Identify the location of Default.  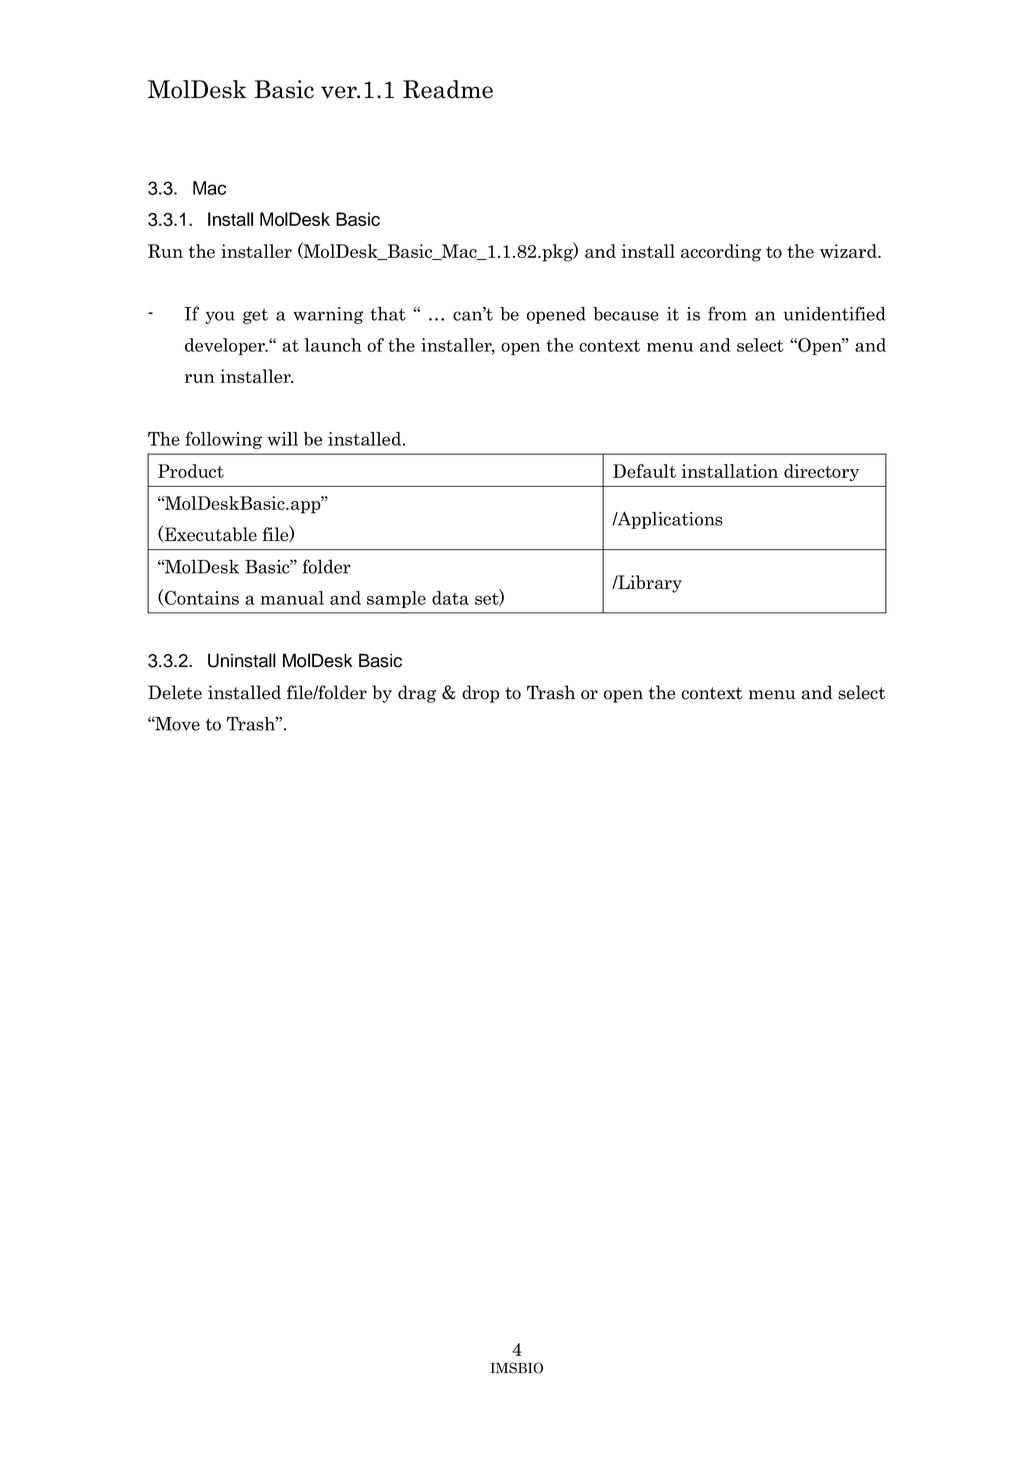
(644, 471).
